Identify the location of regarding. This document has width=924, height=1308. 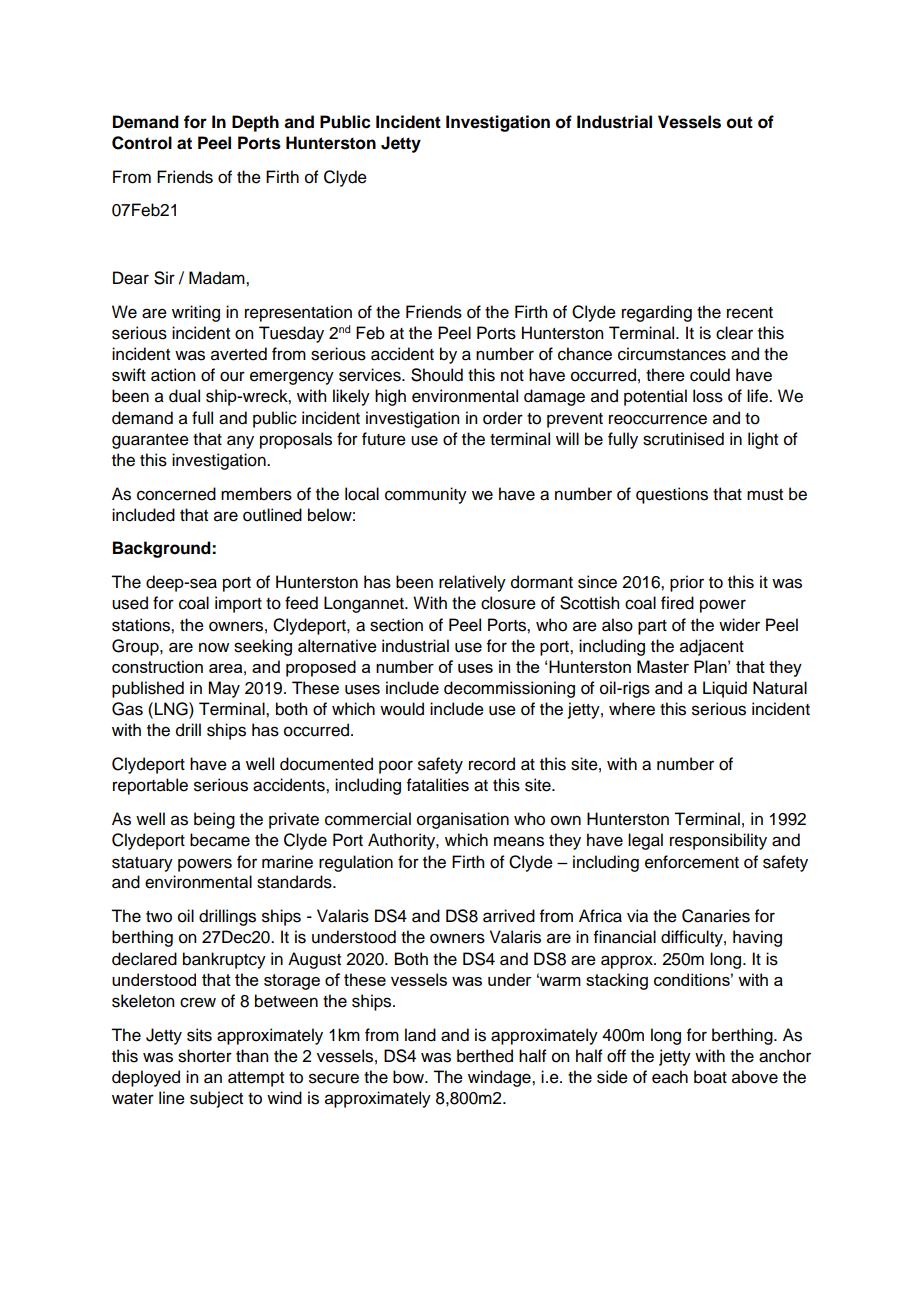
(657, 313).
